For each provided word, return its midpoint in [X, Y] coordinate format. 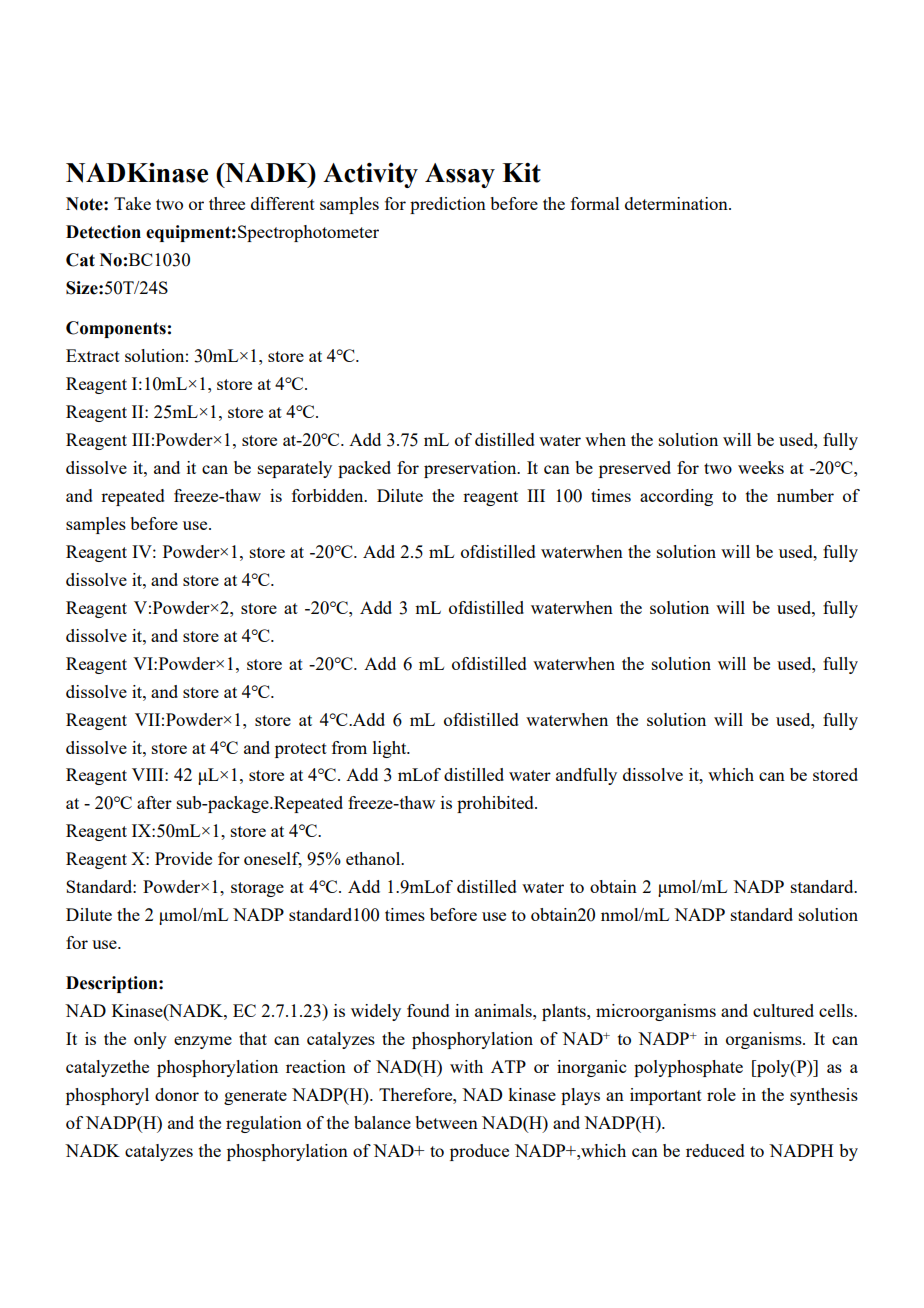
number [805, 495]
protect [301, 750]
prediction [448, 205]
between [446, 1122]
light [391, 749]
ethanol [374, 858]
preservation [471, 469]
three [227, 203]
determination [677, 203]
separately [295, 469]
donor [177, 1094]
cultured [783, 1010]
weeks [761, 467]
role [721, 1094]
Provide [183, 858]
